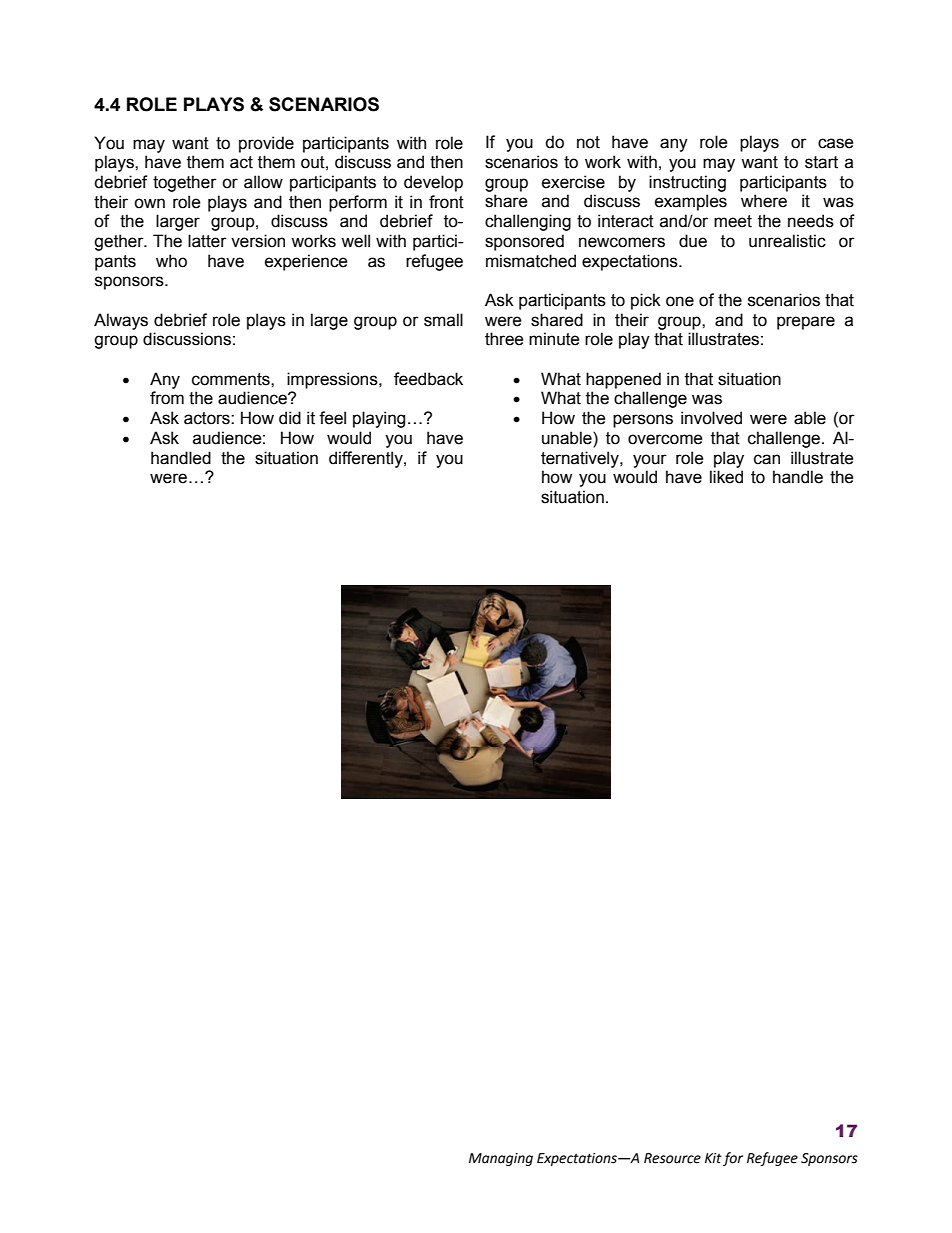 The height and width of the page is (1233, 952). I want to click on can, so click(767, 459).
